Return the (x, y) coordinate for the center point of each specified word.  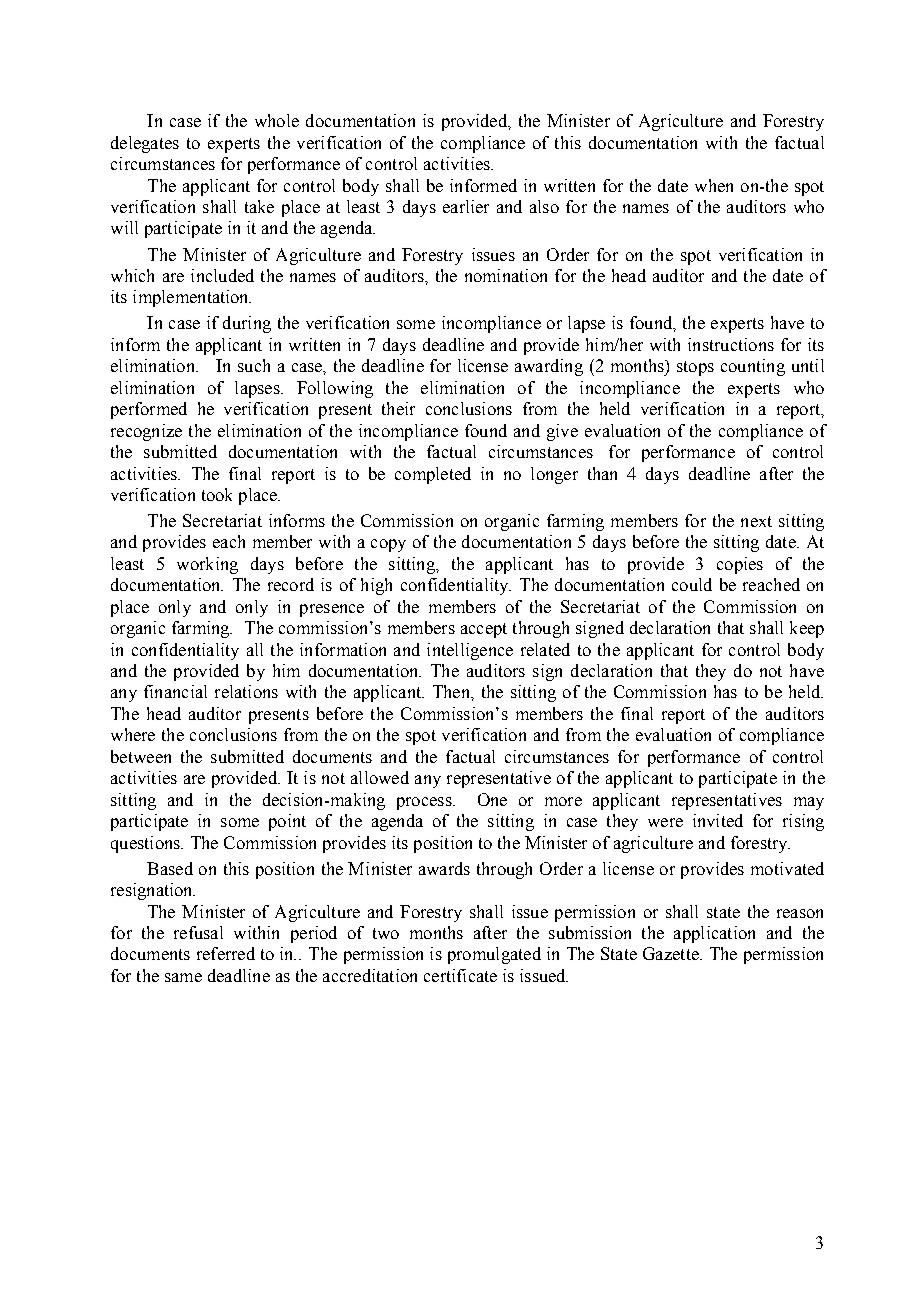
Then (452, 691)
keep (807, 629)
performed (149, 410)
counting (753, 367)
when (714, 185)
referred (226, 953)
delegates (145, 144)
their (398, 408)
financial (175, 691)
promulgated (494, 955)
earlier (466, 206)
